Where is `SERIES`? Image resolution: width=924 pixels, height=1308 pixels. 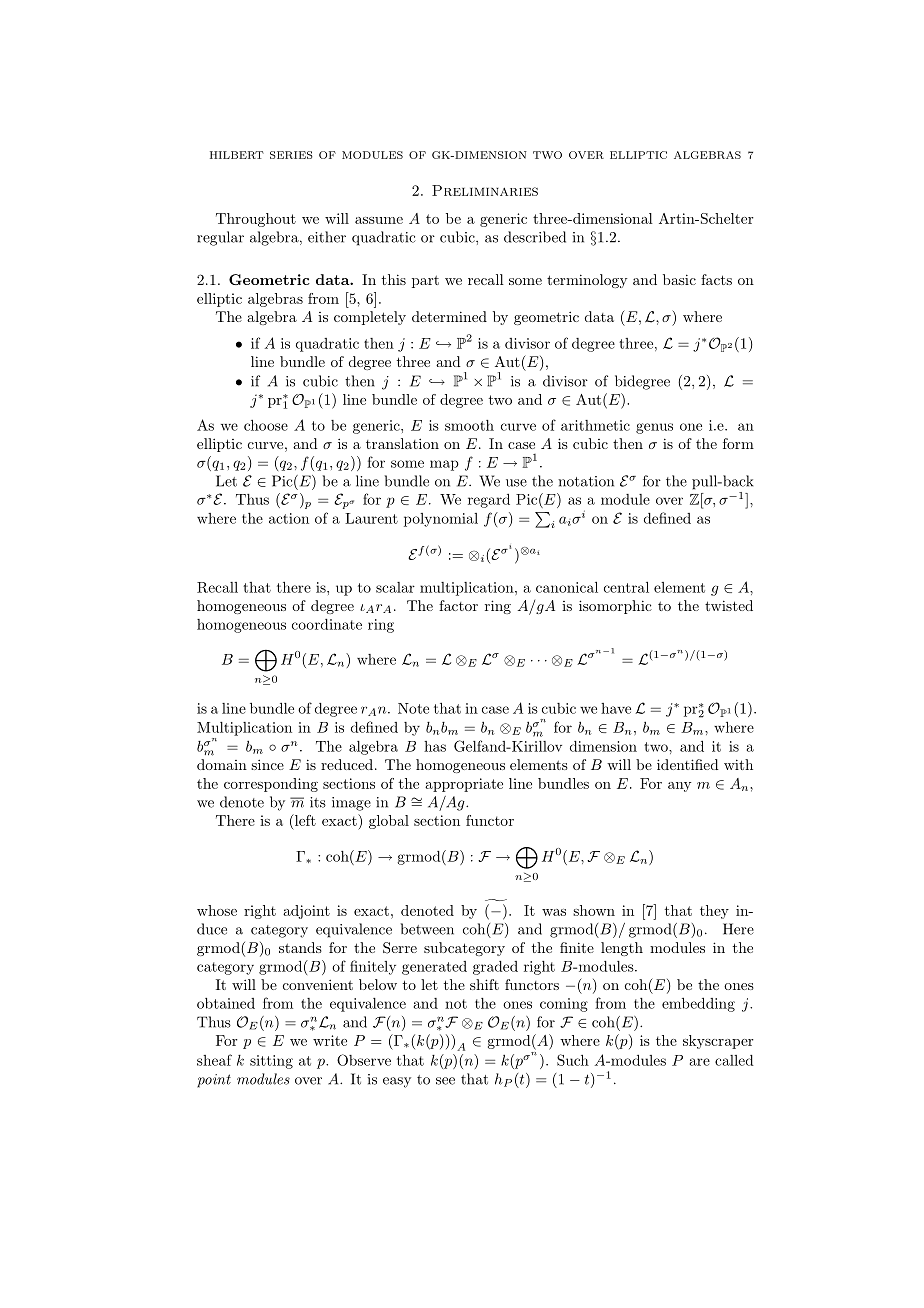
SERIES is located at coordinates (291, 155).
